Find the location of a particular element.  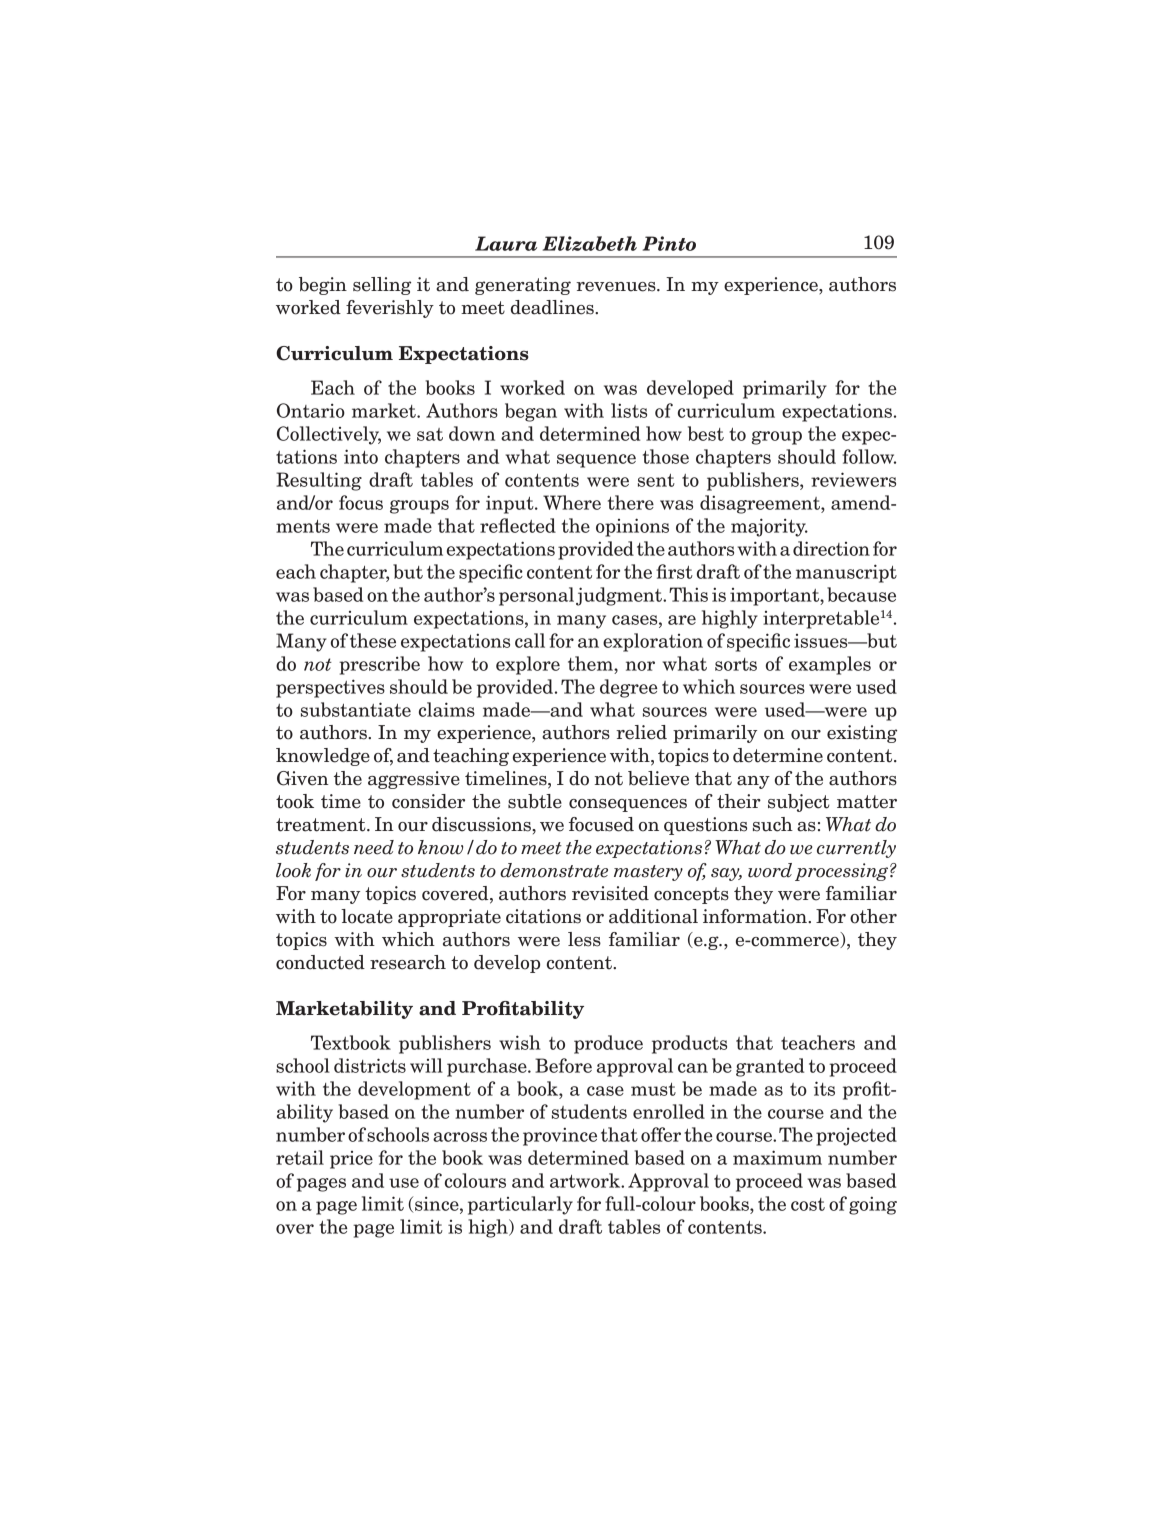

primarily is located at coordinates (785, 389).
